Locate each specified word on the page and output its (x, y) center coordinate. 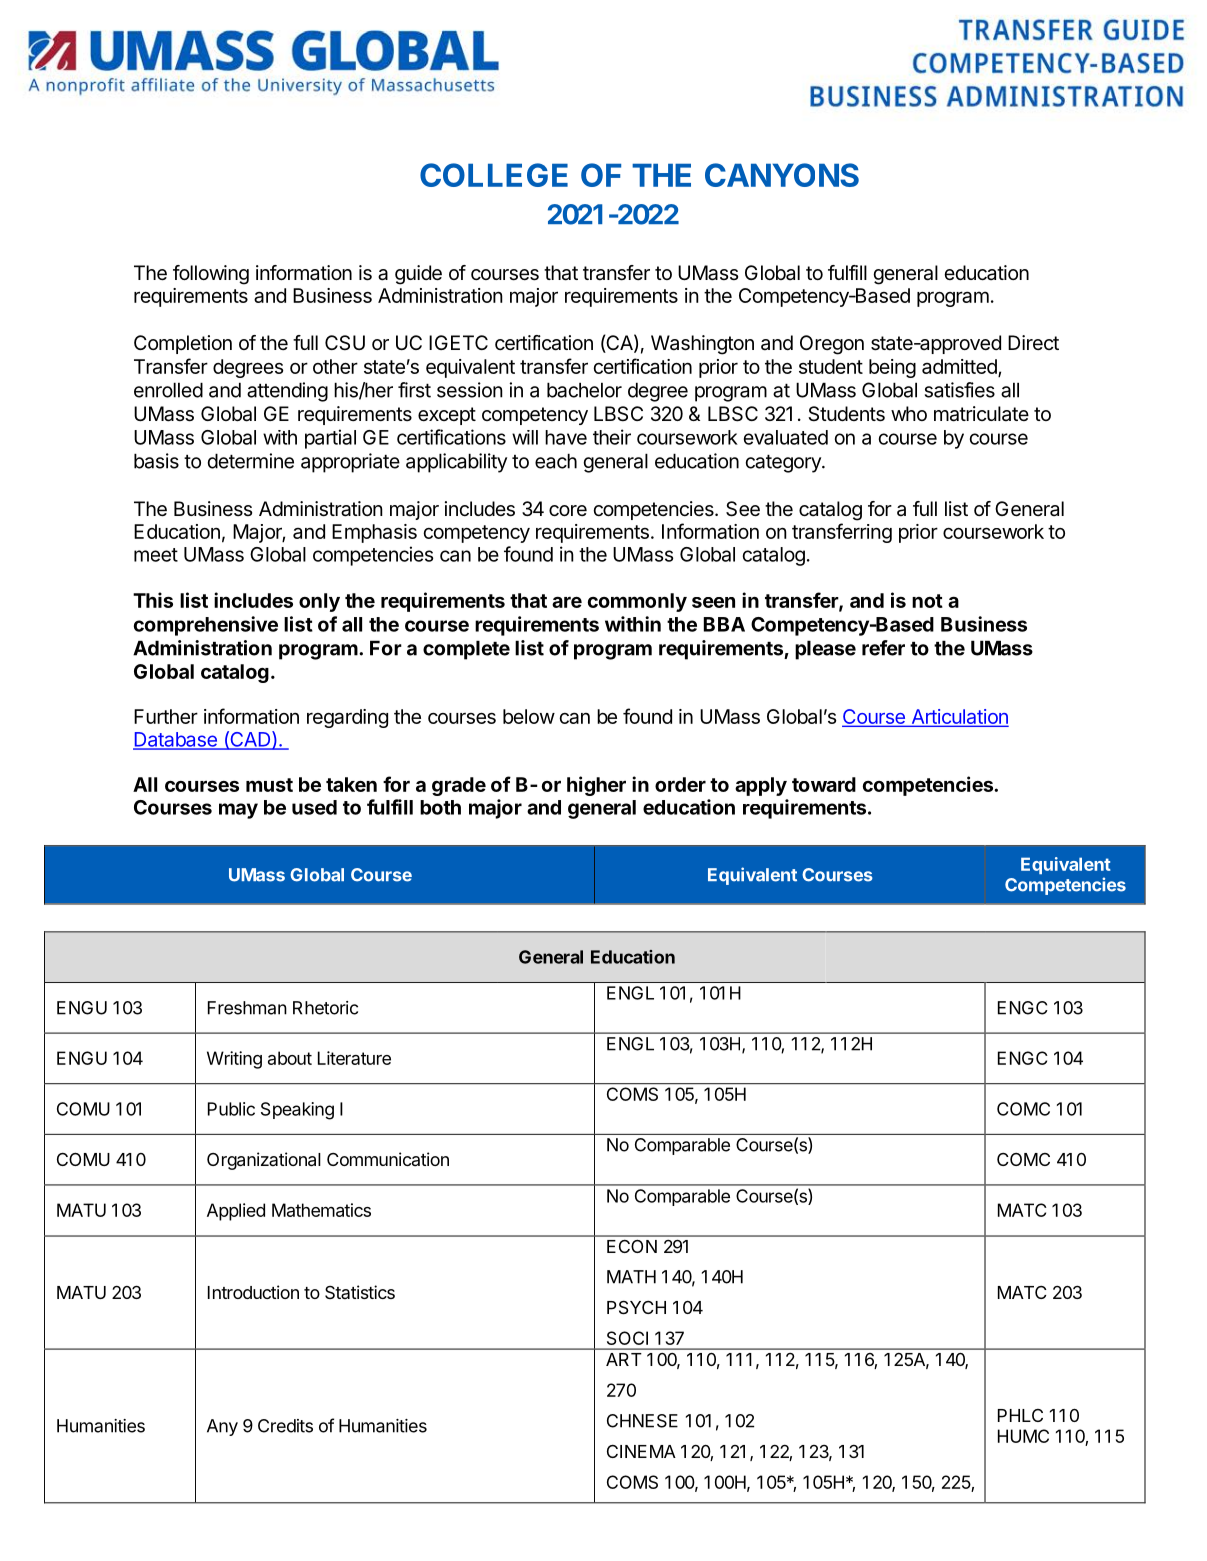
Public (231, 1109)
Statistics (360, 1292)
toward (824, 784)
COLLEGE (494, 175)
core (568, 511)
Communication (388, 1159)
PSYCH (636, 1307)
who (909, 413)
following (211, 275)
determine (251, 461)
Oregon (832, 345)
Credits (285, 1426)
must (269, 785)
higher (596, 786)
